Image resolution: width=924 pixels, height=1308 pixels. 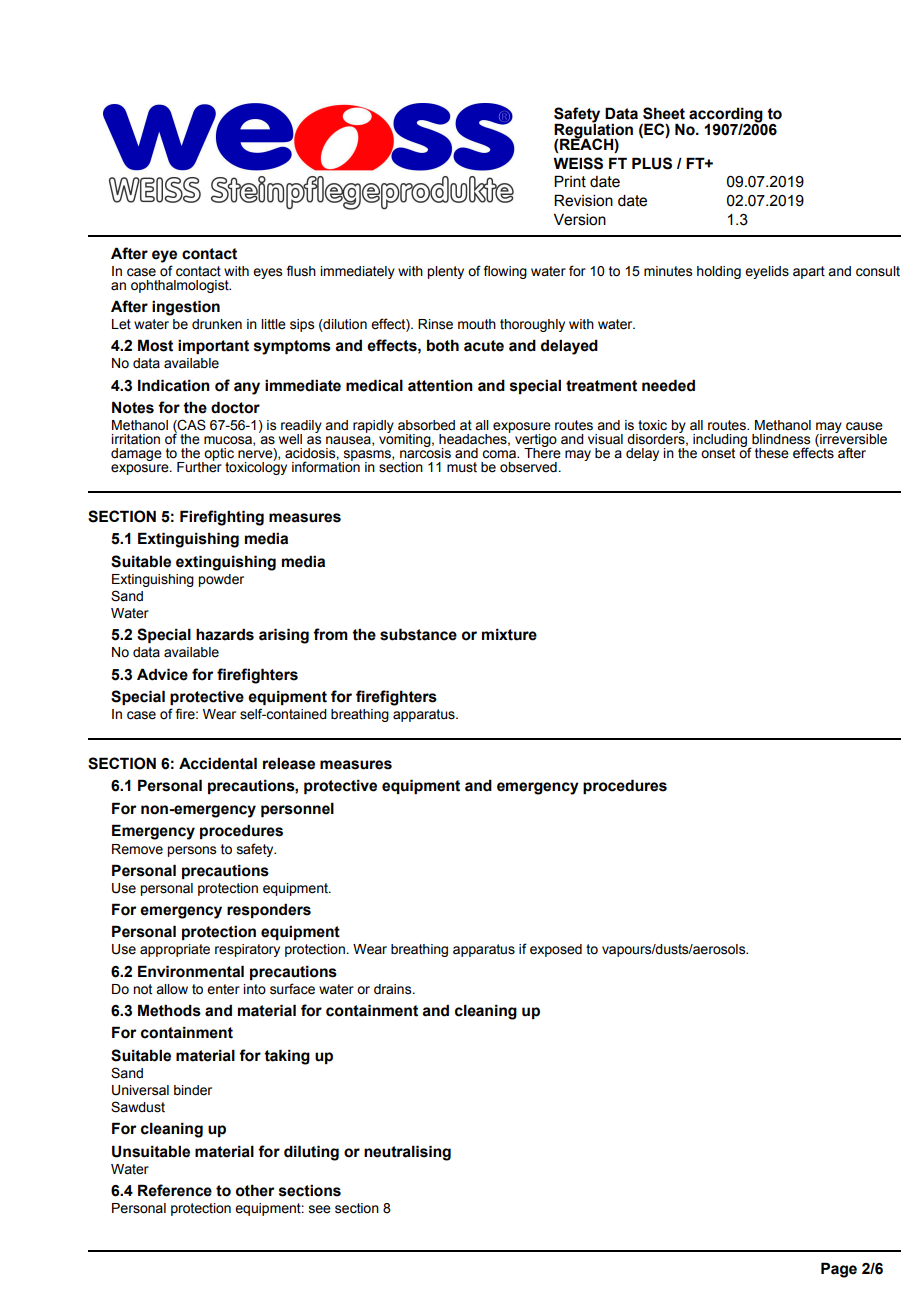 I want to click on neutralising, so click(x=407, y=1153).
